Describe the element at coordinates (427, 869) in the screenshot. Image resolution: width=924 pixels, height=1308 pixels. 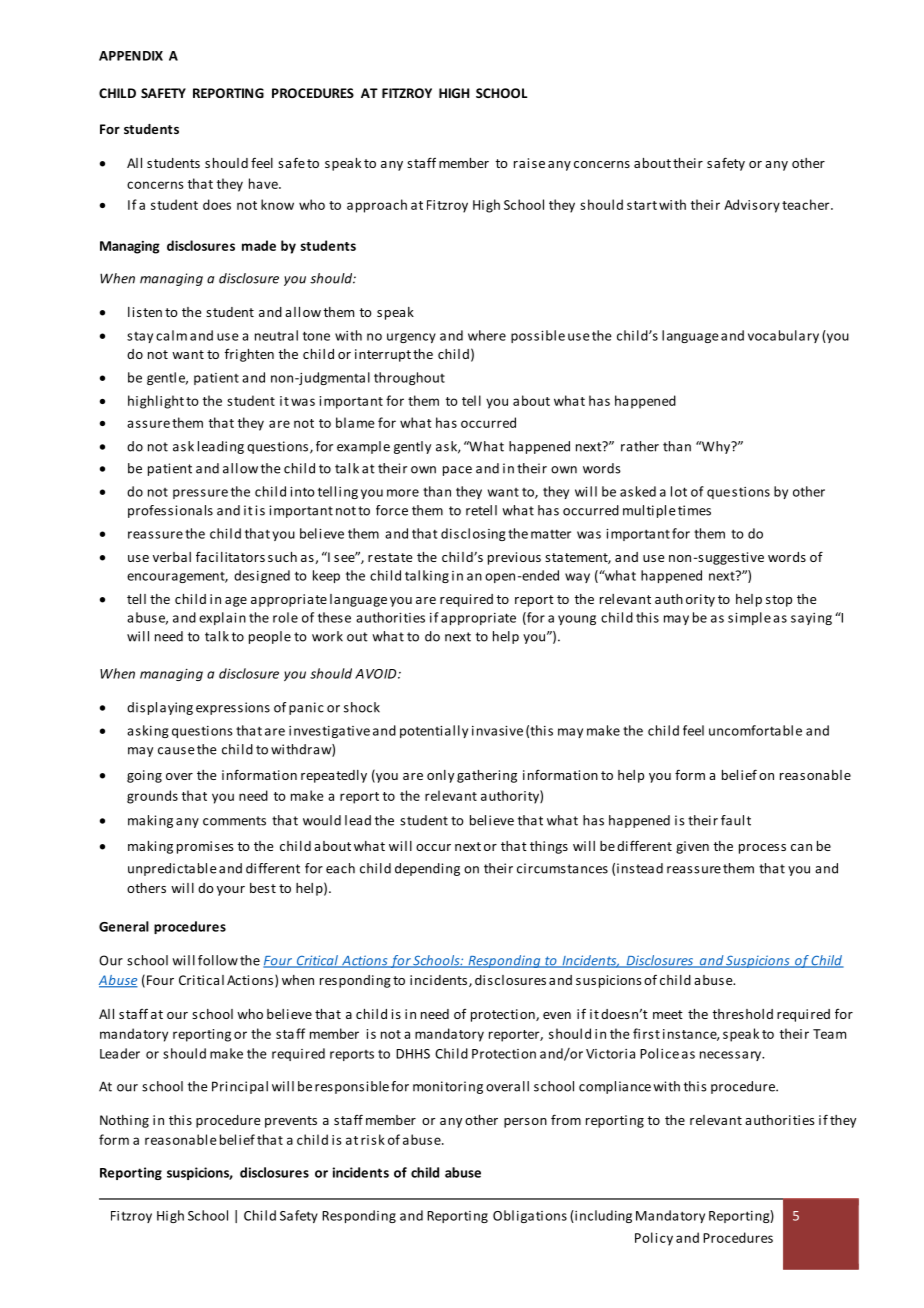
I see `depending` at that location.
